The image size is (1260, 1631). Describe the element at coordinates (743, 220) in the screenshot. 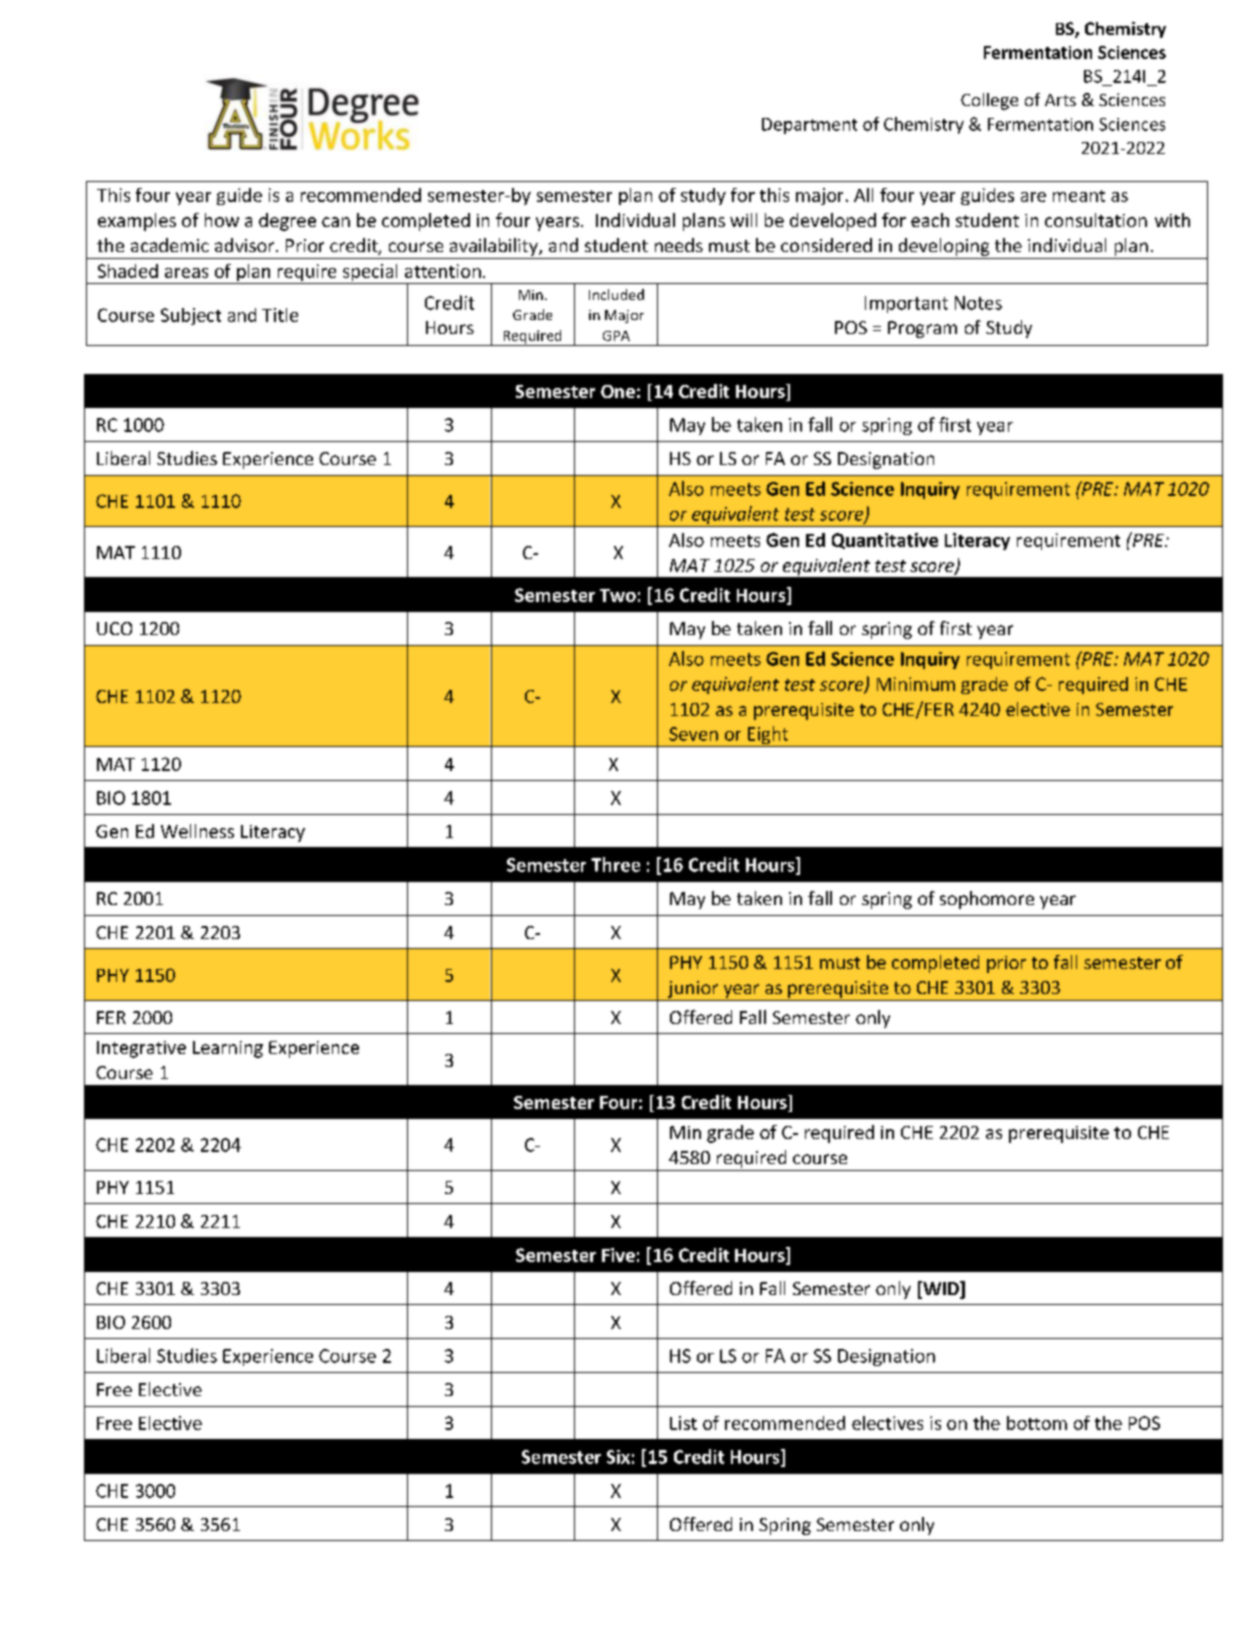

I see `will` at that location.
